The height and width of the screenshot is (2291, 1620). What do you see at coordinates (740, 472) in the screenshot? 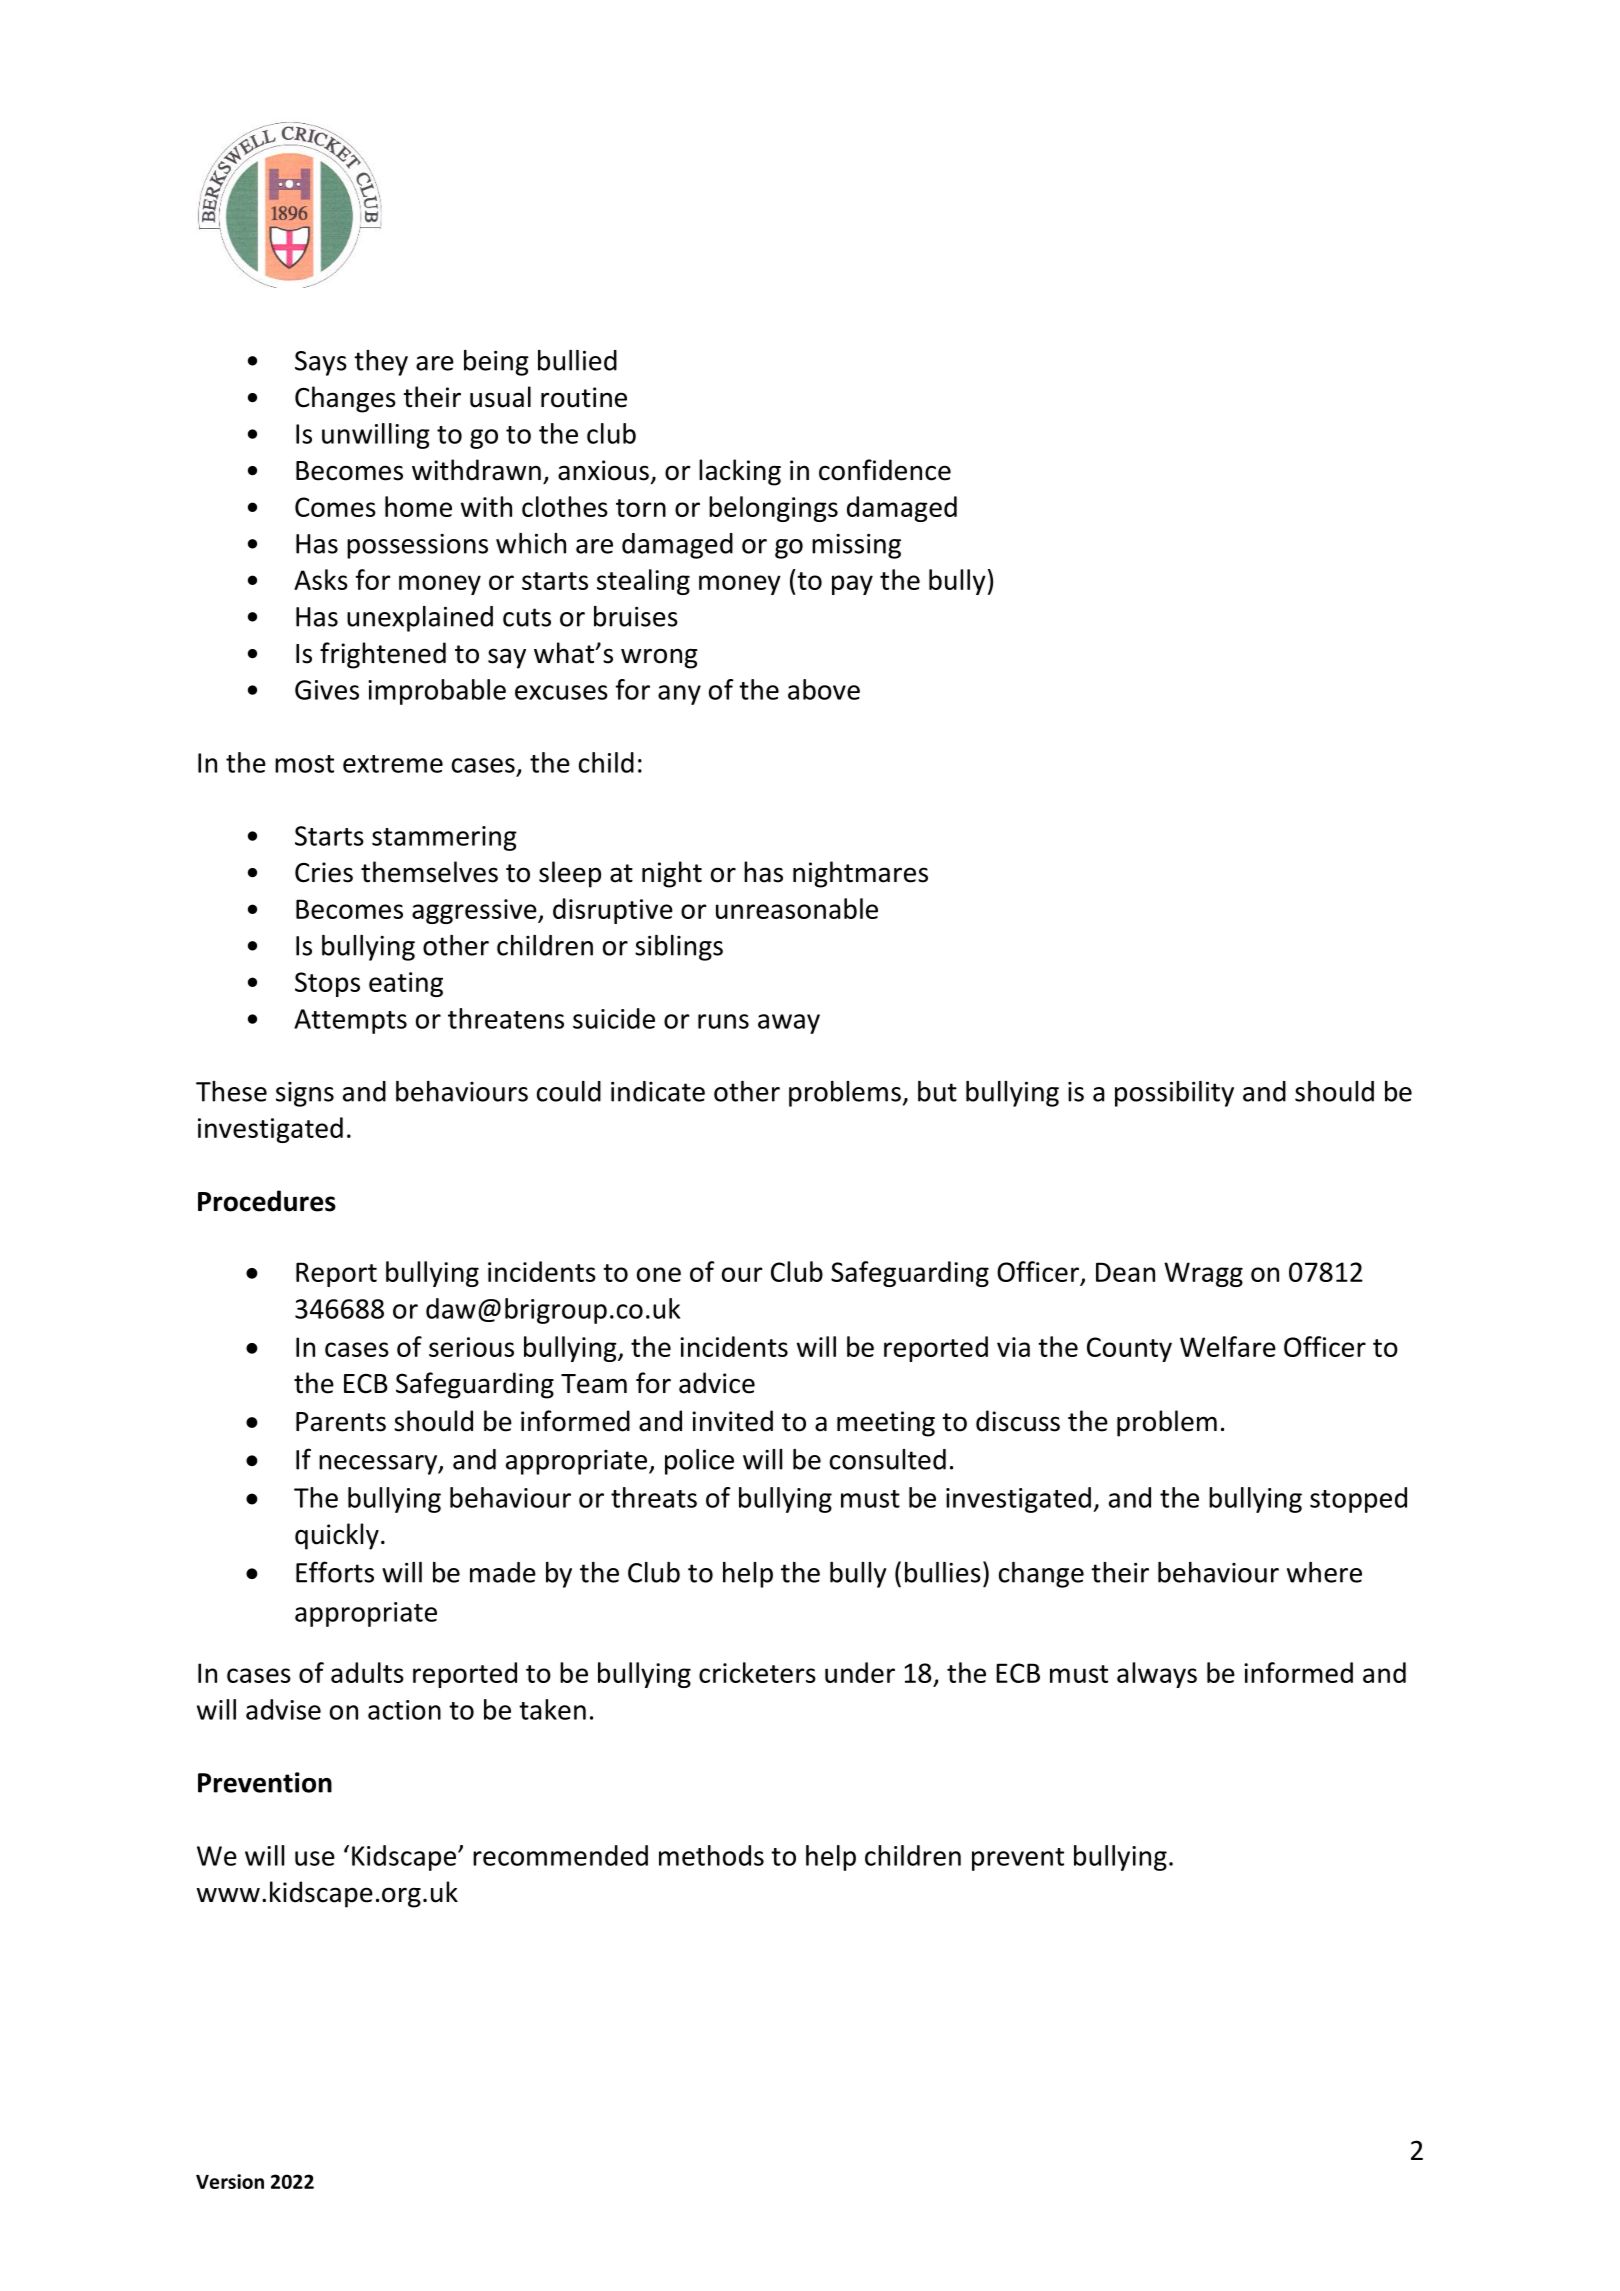
I see `lacking` at bounding box center [740, 472].
